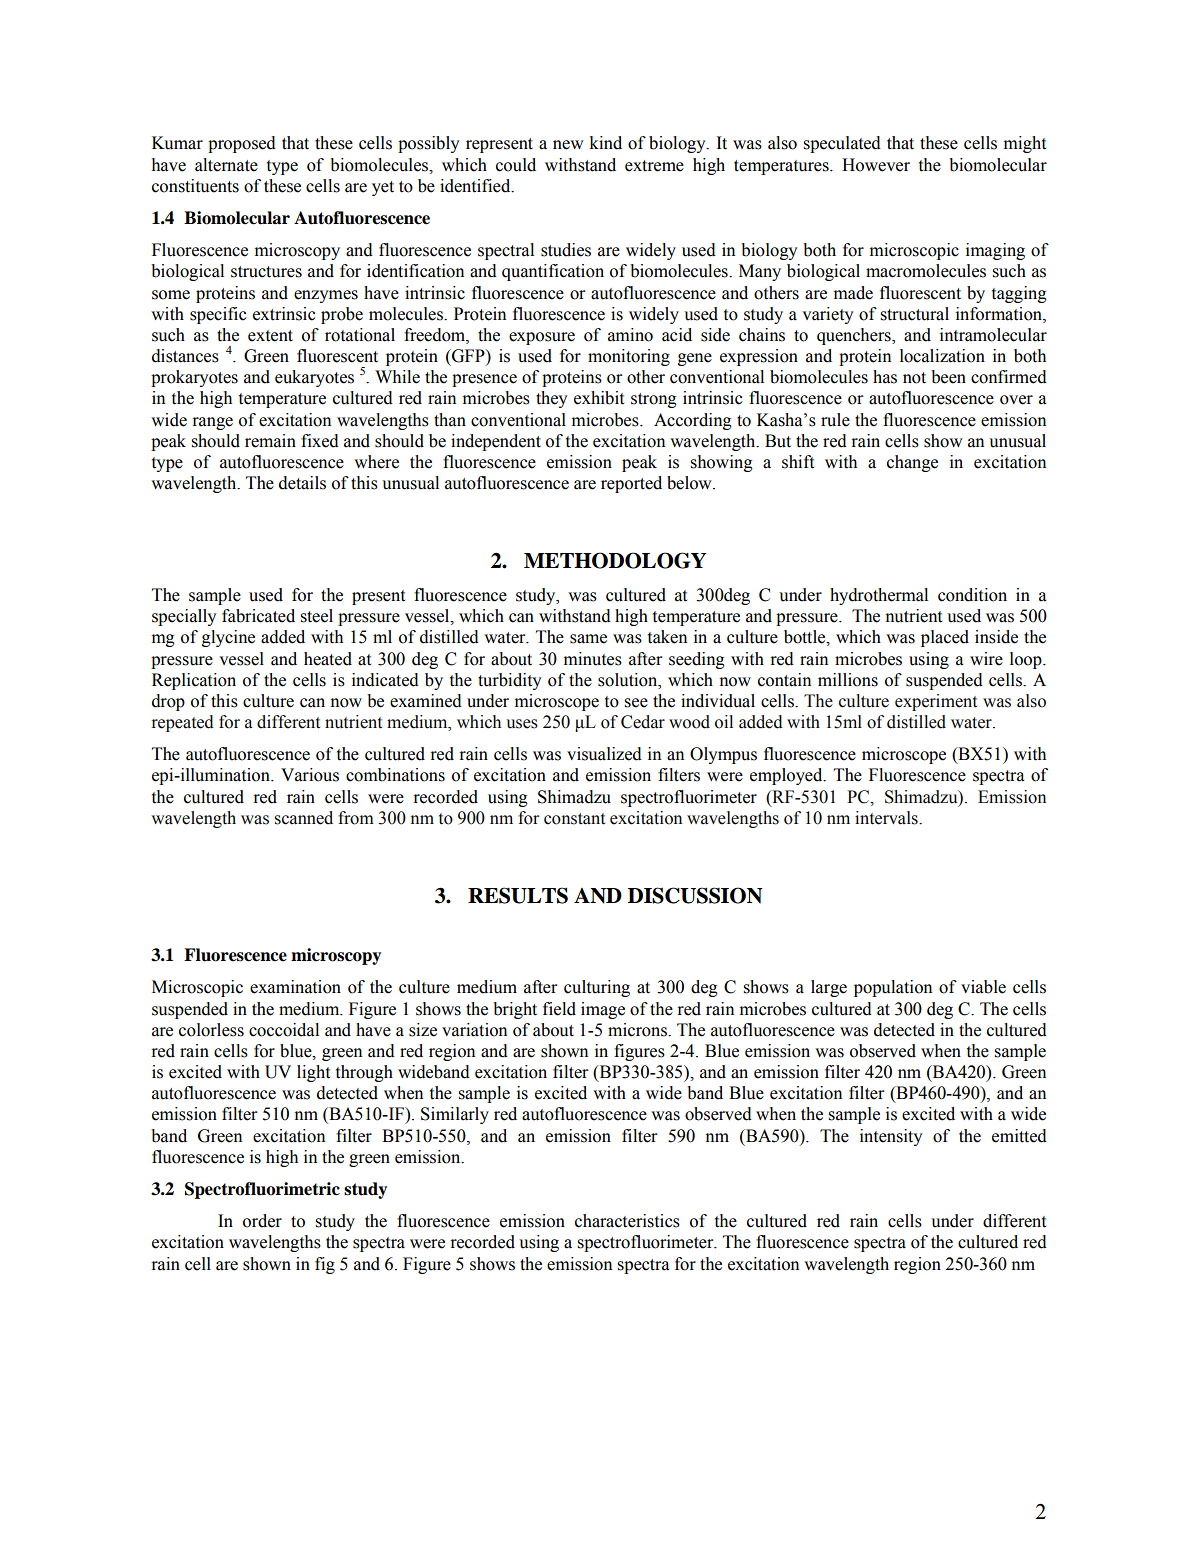 This screenshot has width=1198, height=1550. I want to click on kind, so click(606, 143).
